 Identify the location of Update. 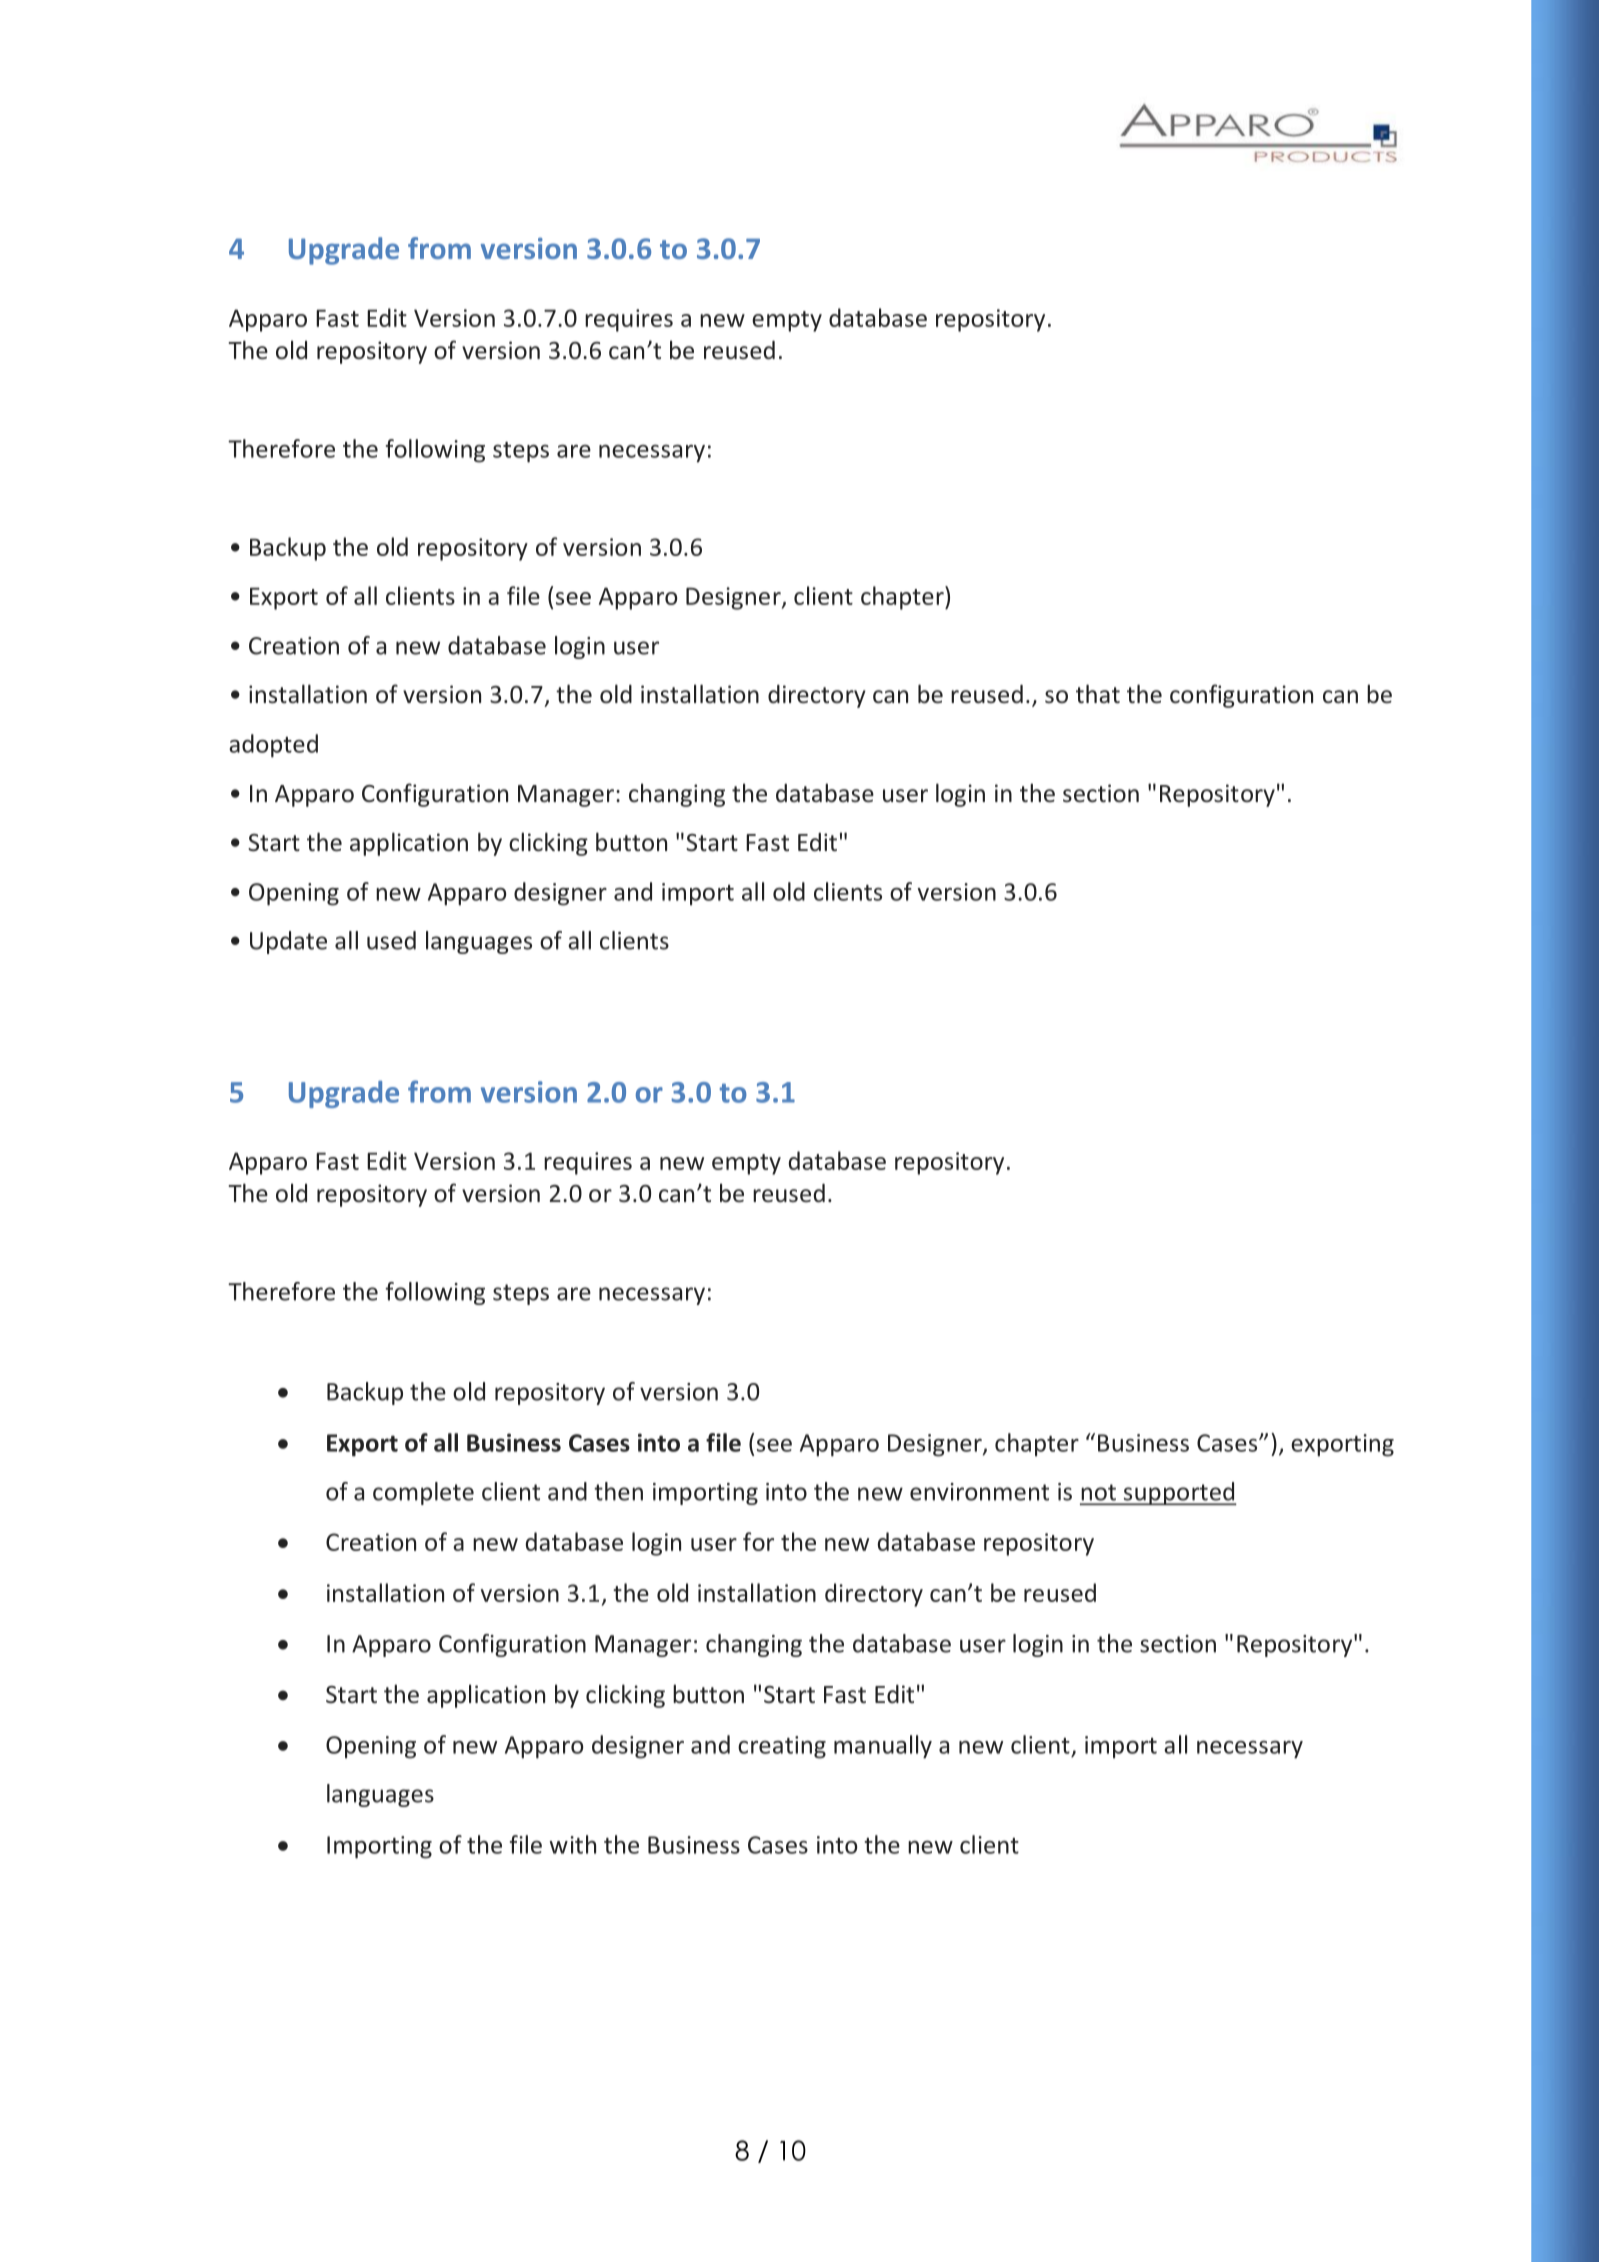
(288, 942).
